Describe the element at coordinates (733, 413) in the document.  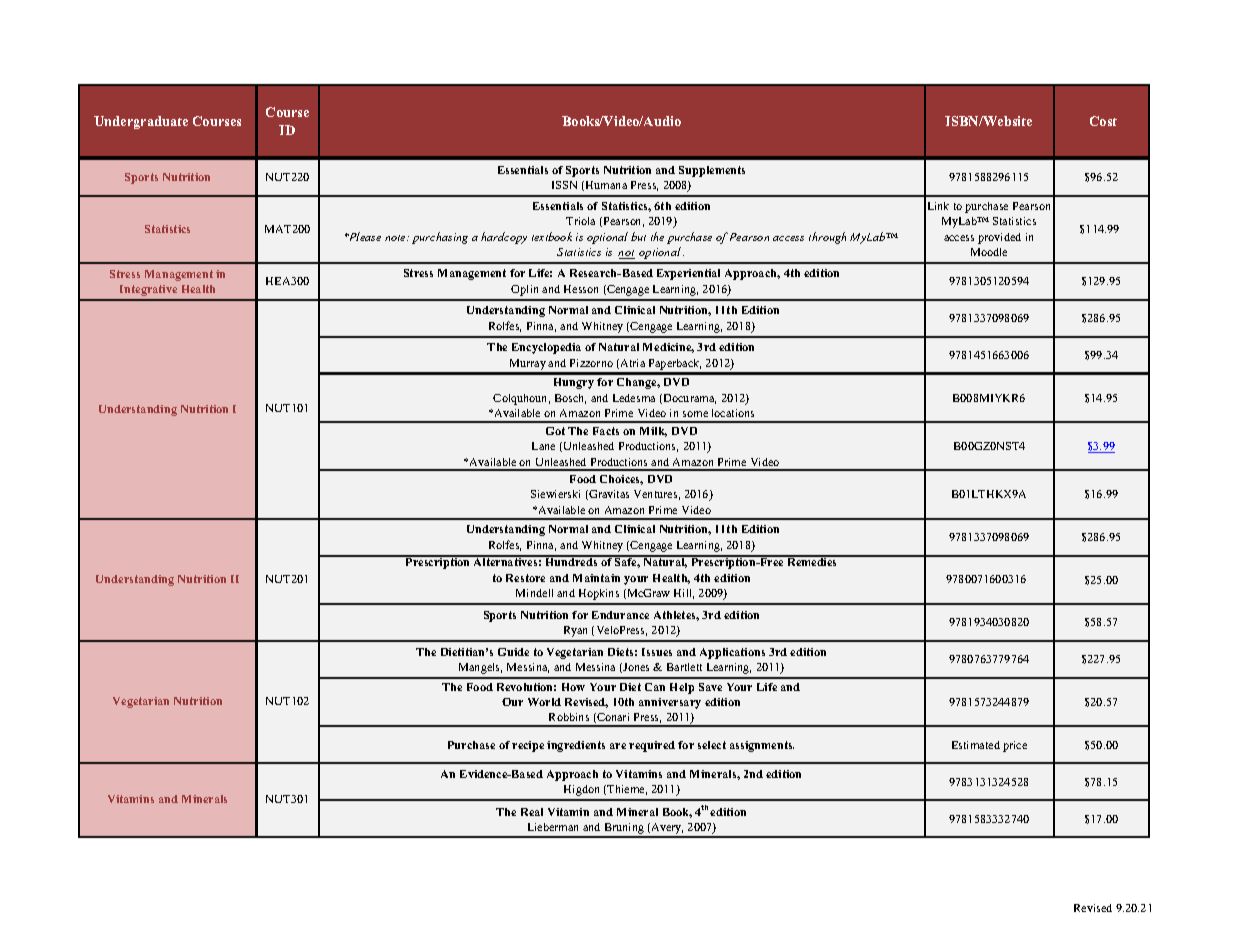
I see `locations` at that location.
